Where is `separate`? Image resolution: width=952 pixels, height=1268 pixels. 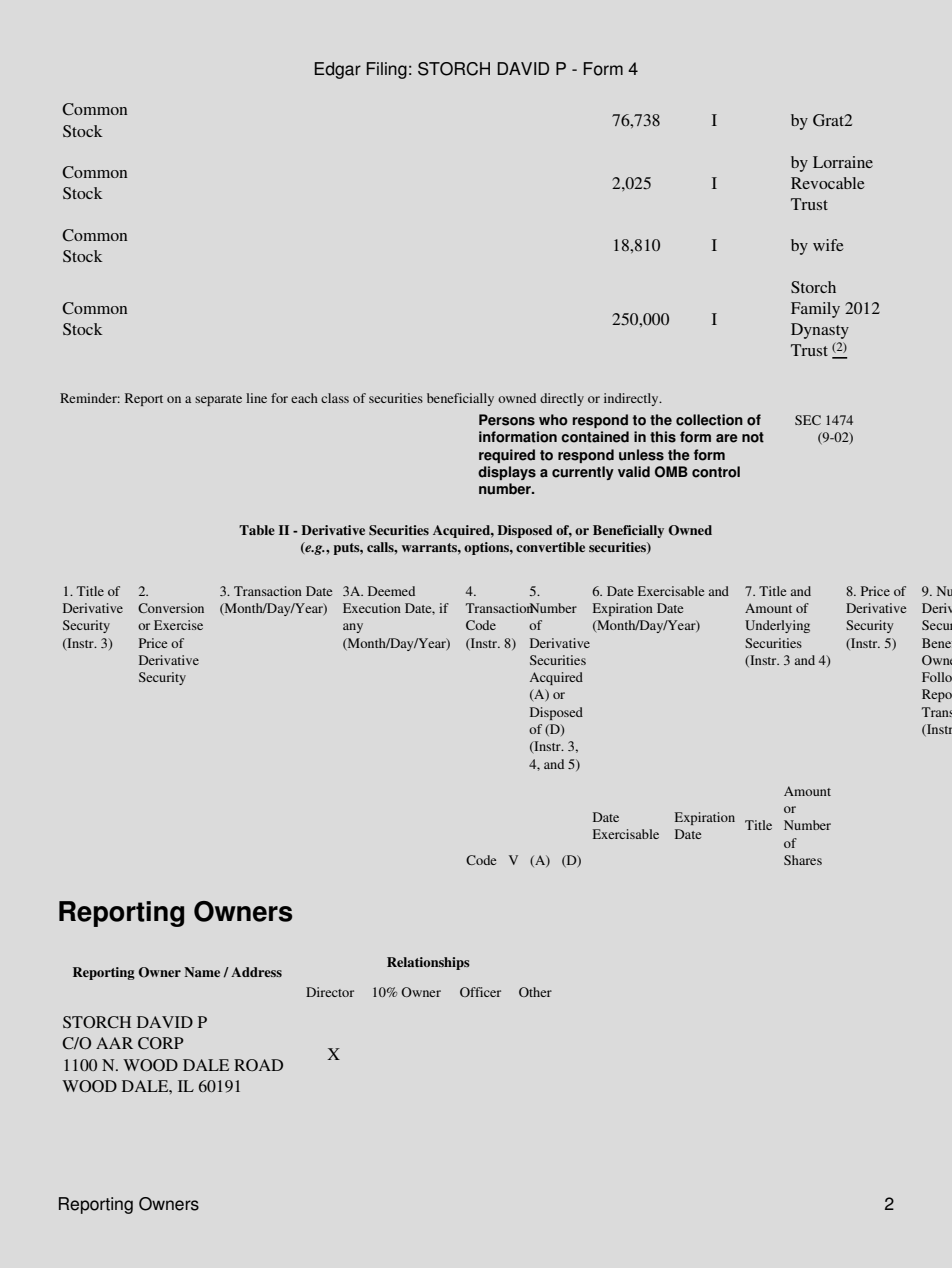
separate is located at coordinates (218, 400).
